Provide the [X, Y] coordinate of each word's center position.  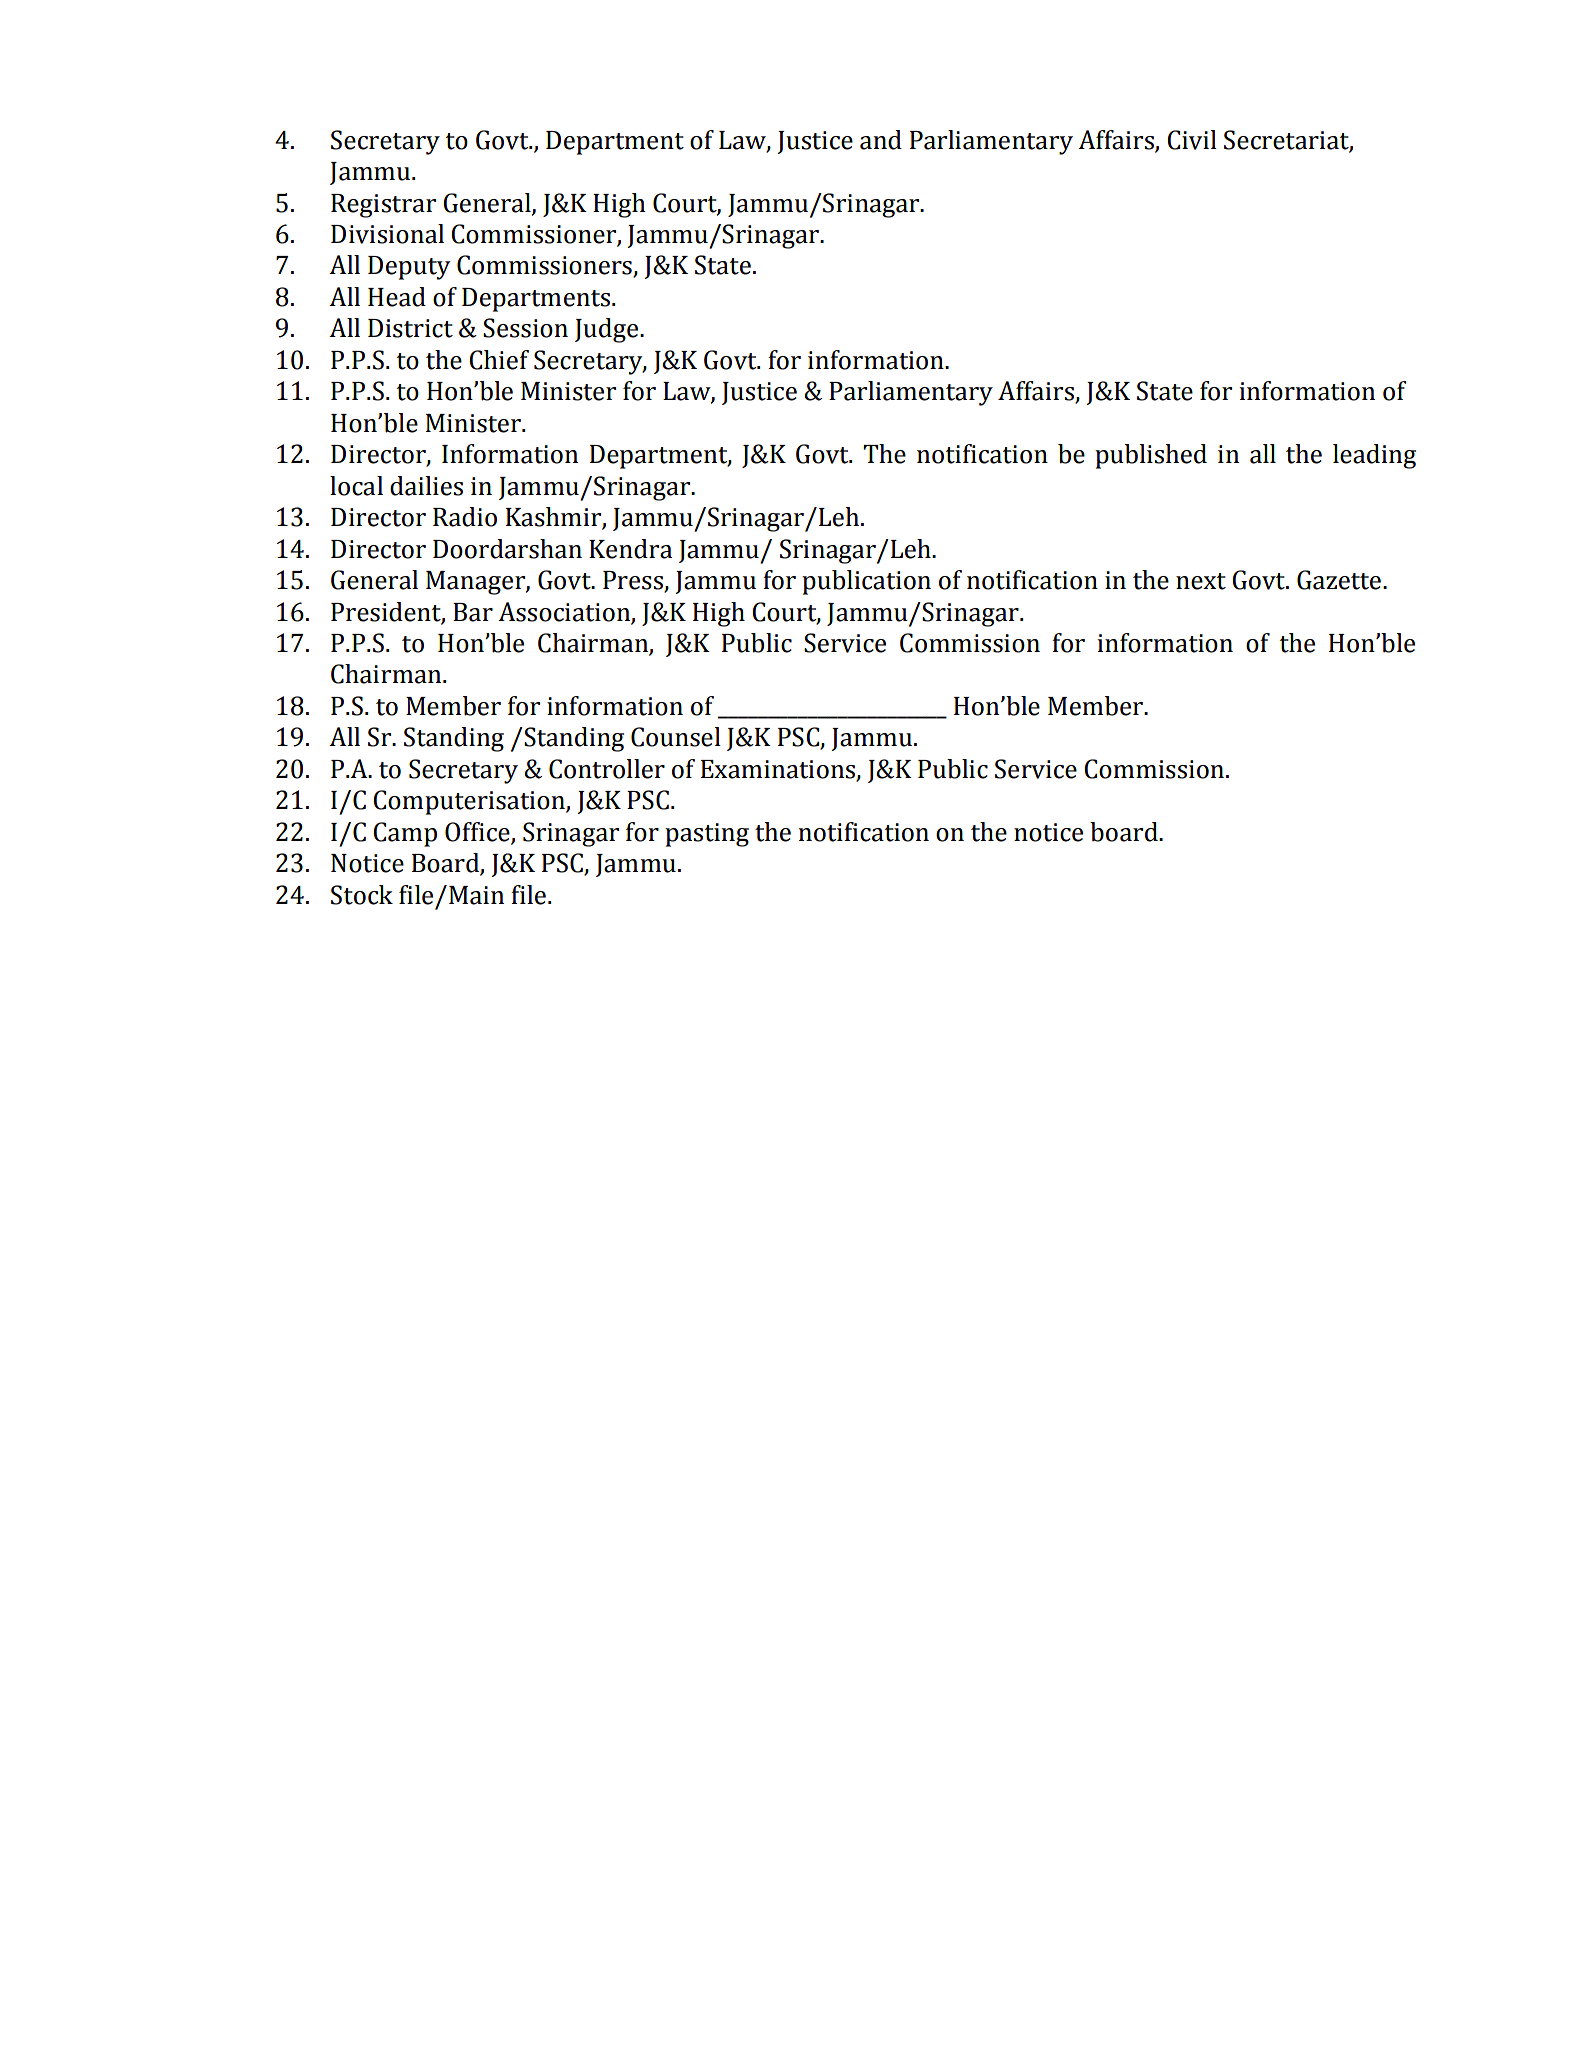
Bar [473, 612]
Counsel [676, 737]
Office [478, 833]
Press [634, 581]
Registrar [383, 206]
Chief [499, 360]
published [1151, 456]
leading [1374, 456]
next [1201, 581]
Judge [608, 330]
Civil [1192, 140]
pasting [707, 835]
